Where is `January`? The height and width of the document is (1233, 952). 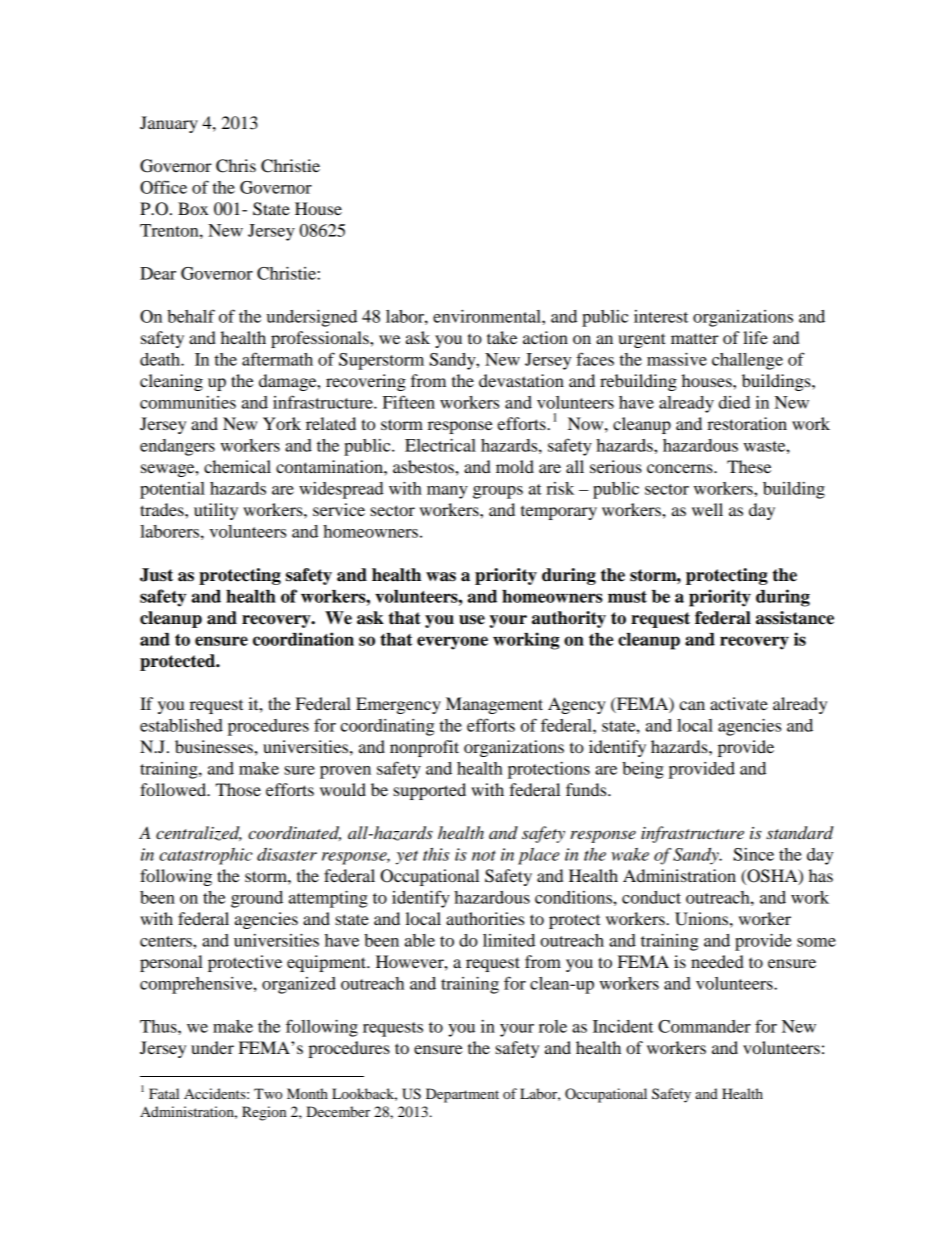 January is located at coordinates (169, 124).
